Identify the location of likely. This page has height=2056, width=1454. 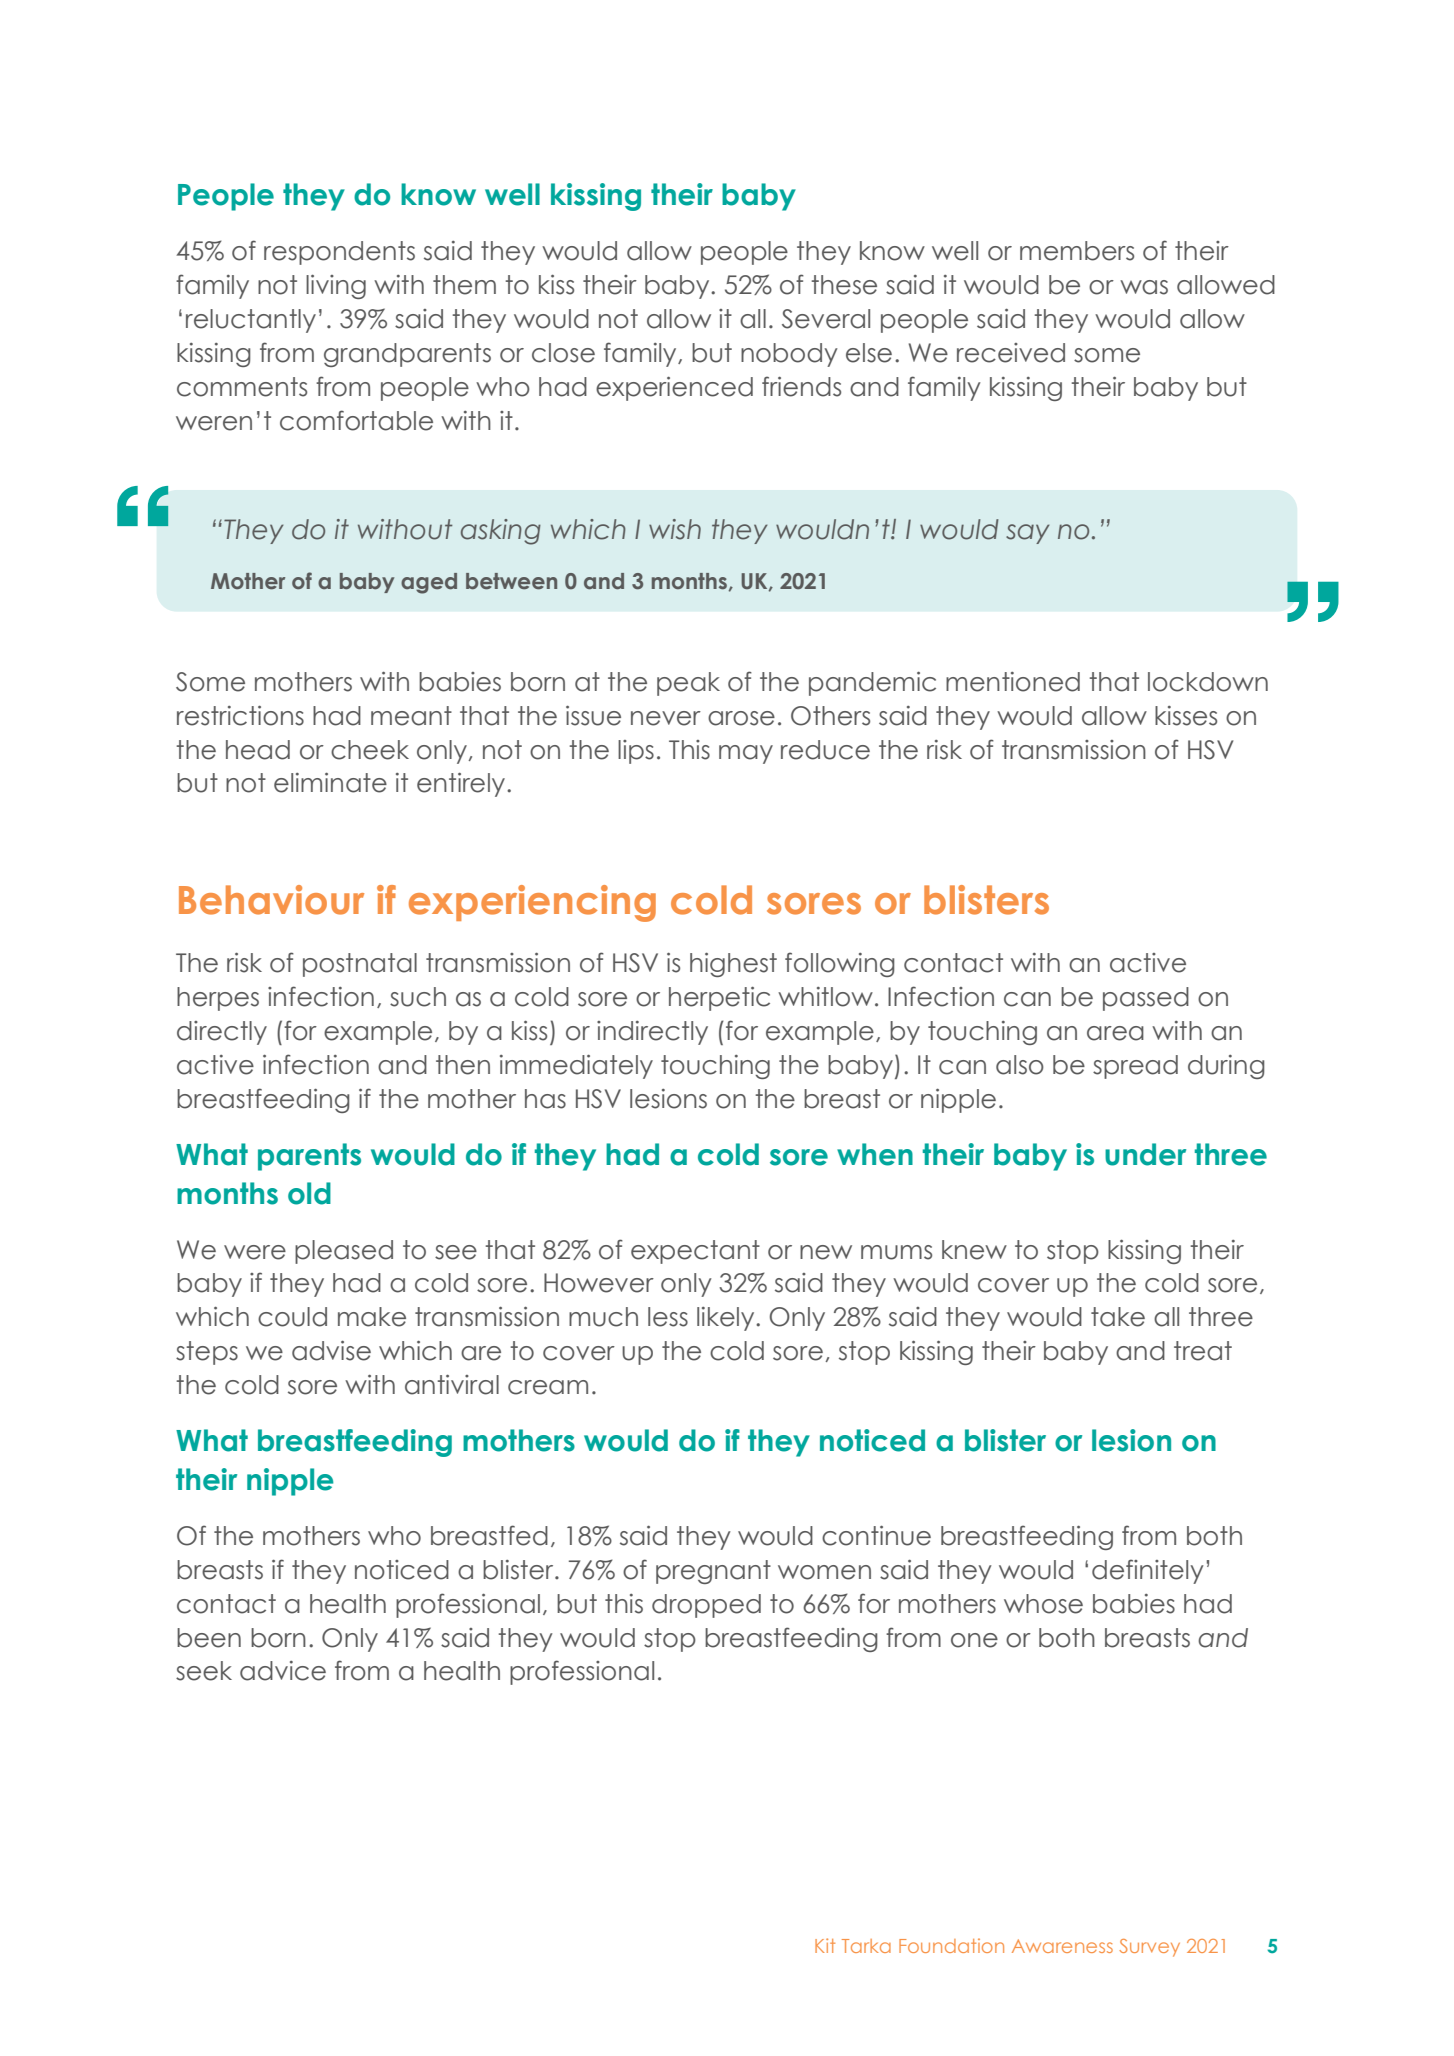
(727, 1319).
